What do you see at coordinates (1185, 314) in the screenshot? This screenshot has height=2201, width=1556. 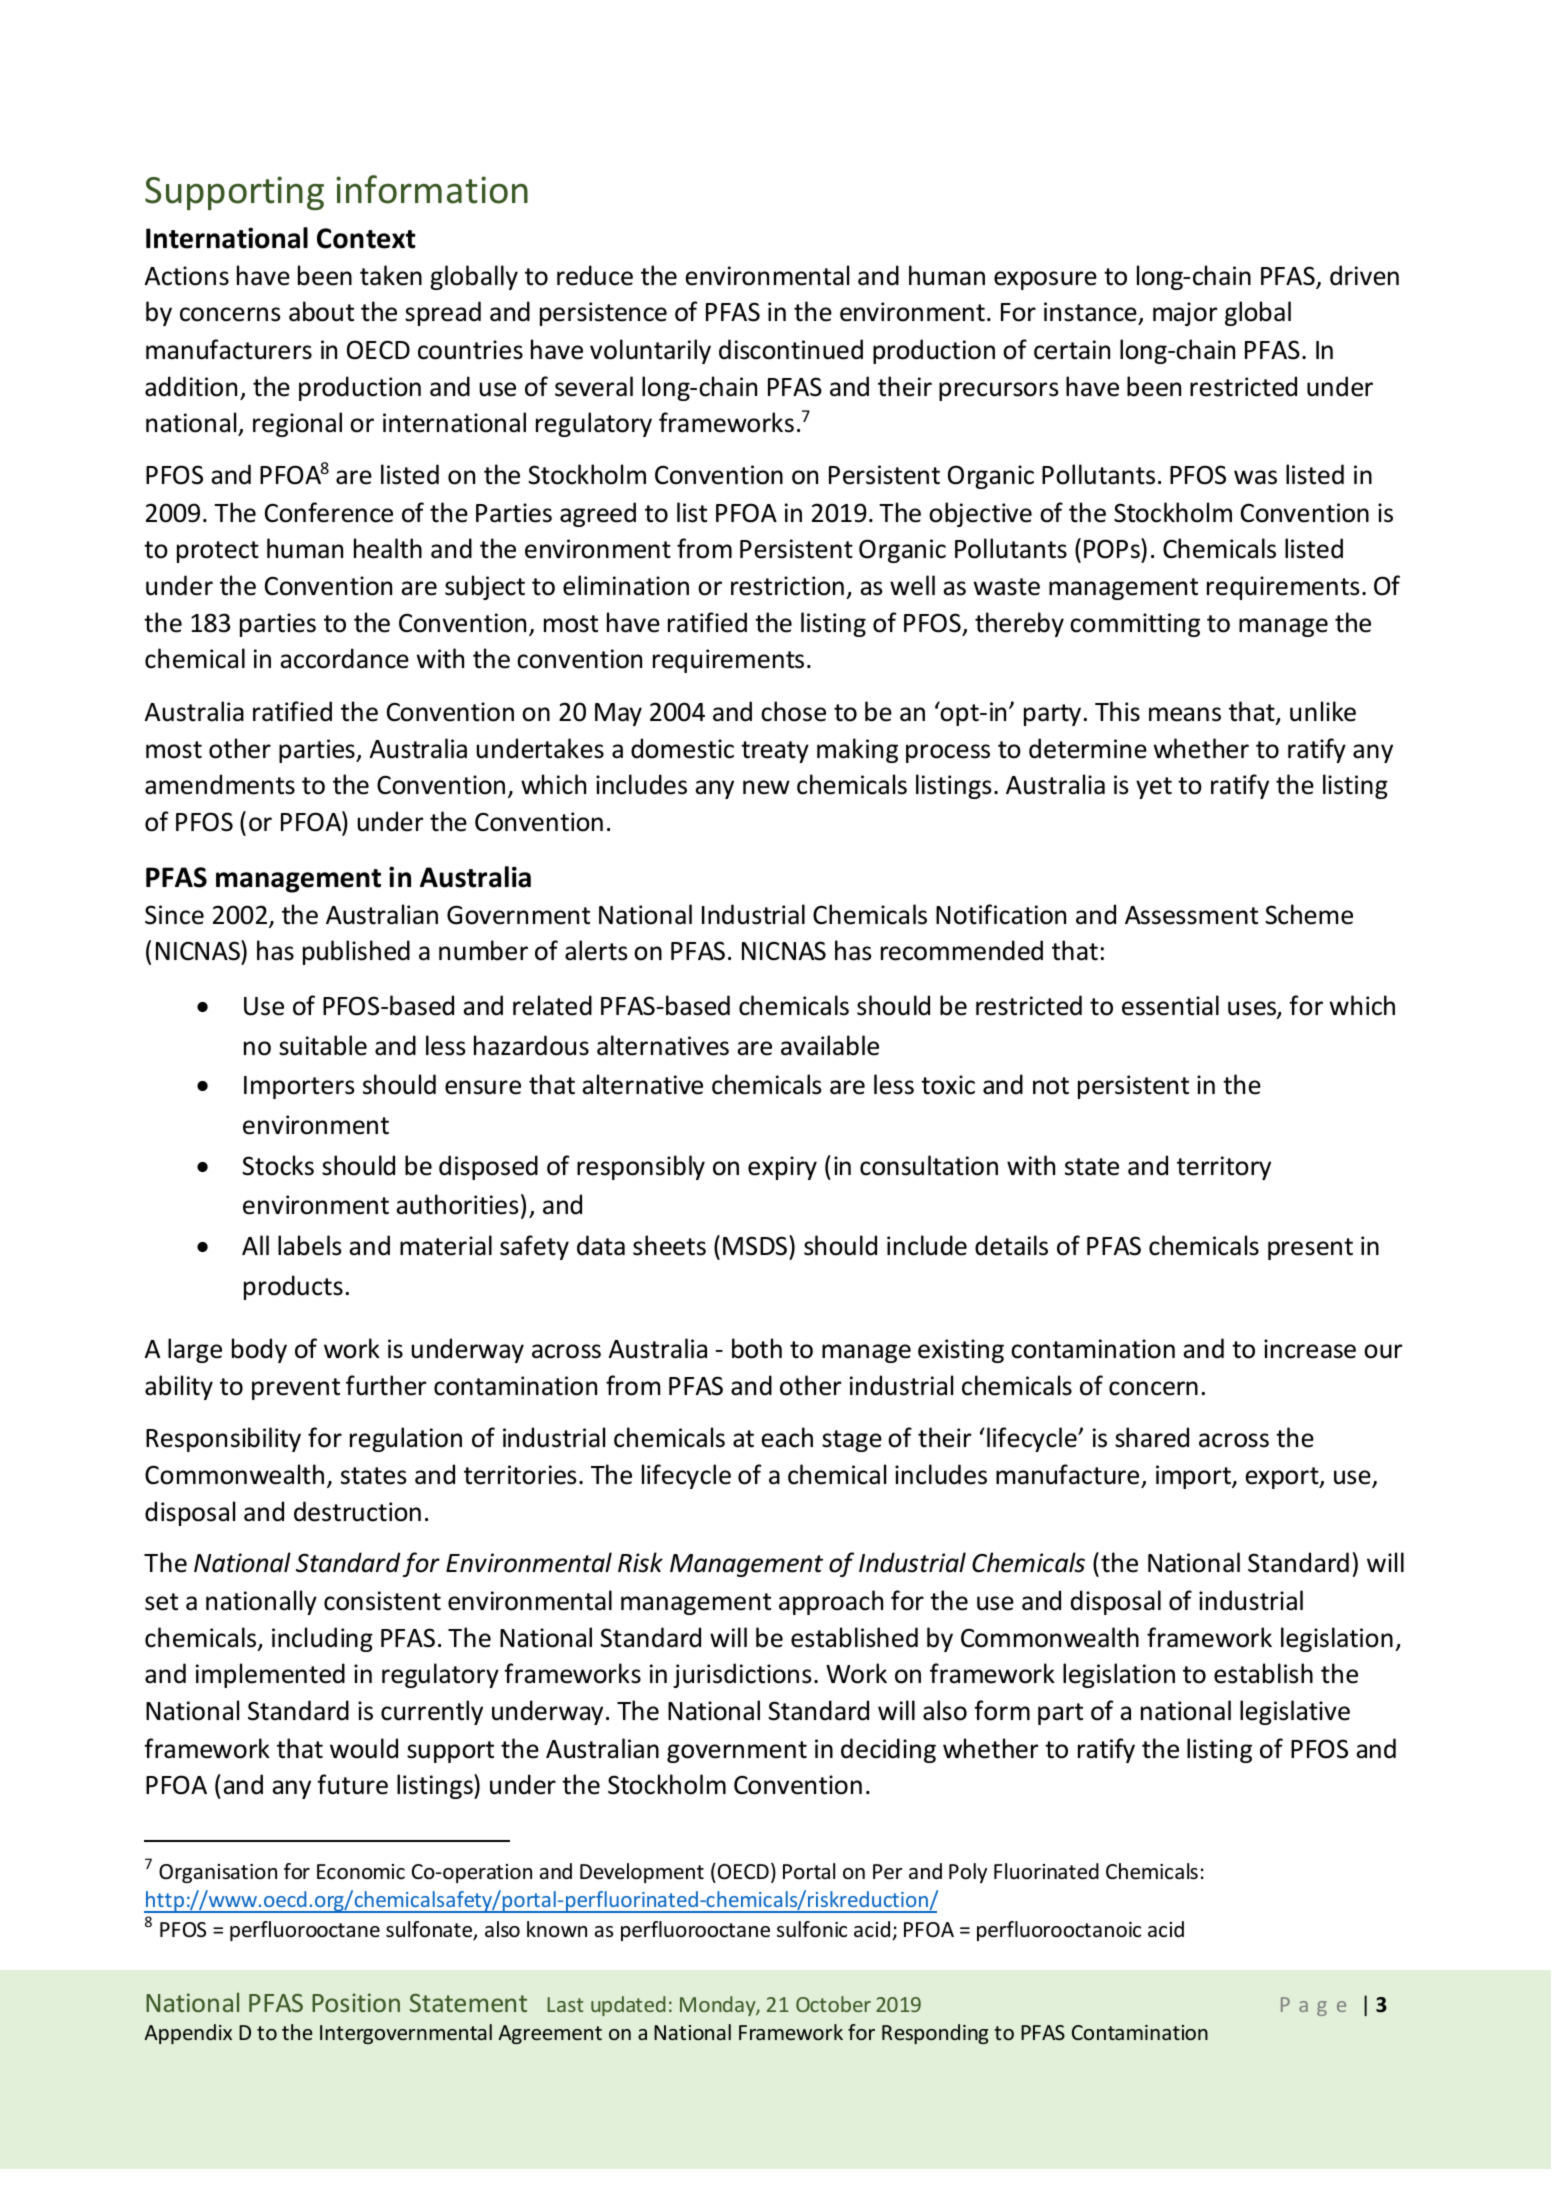 I see `major` at bounding box center [1185, 314].
